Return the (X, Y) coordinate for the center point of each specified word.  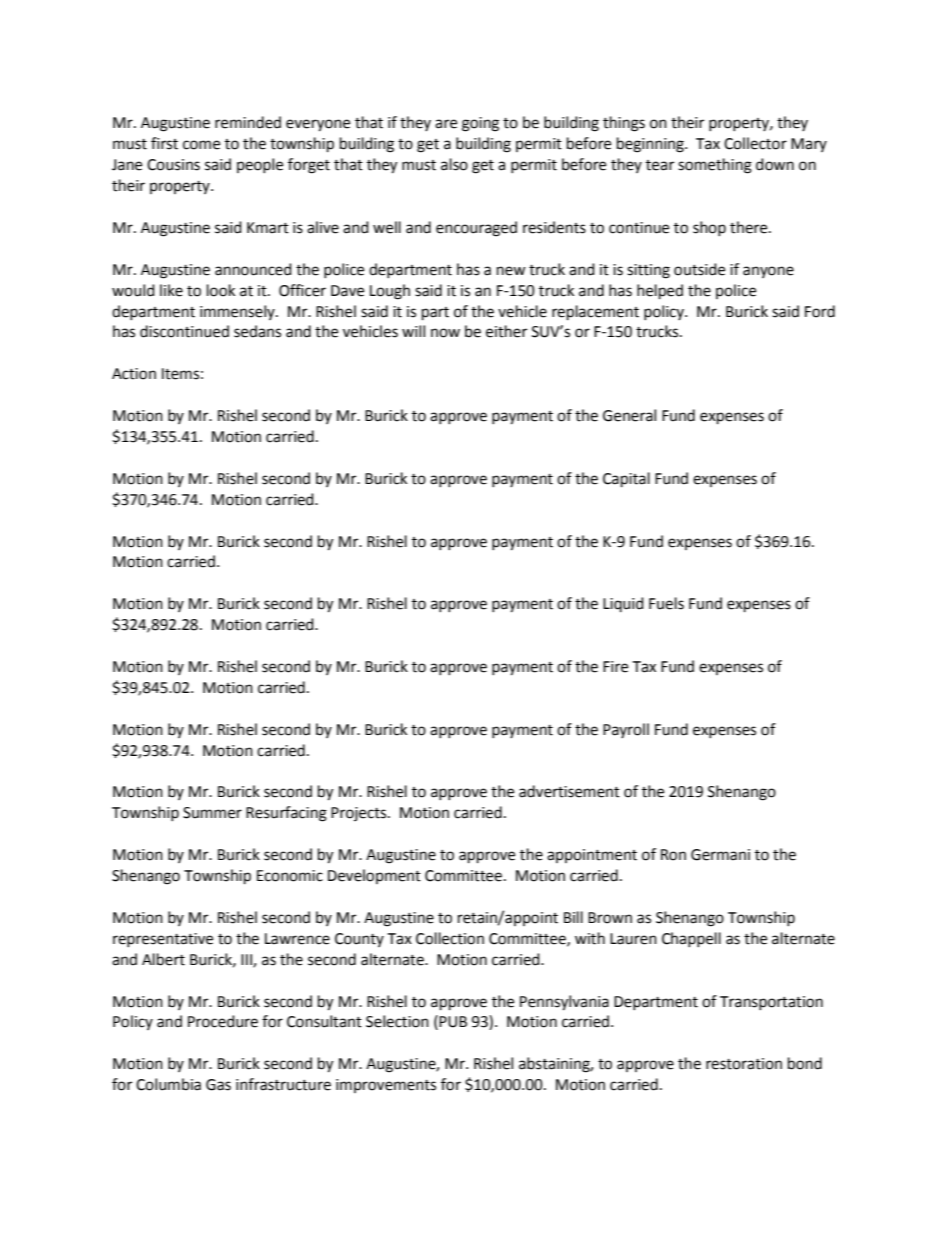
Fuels (666, 603)
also (454, 164)
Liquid (623, 604)
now (445, 333)
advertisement (569, 791)
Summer (212, 813)
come (201, 145)
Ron (673, 855)
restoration (744, 1064)
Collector (755, 143)
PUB (453, 1022)
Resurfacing (286, 814)
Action (134, 374)
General (629, 415)
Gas (218, 1085)
